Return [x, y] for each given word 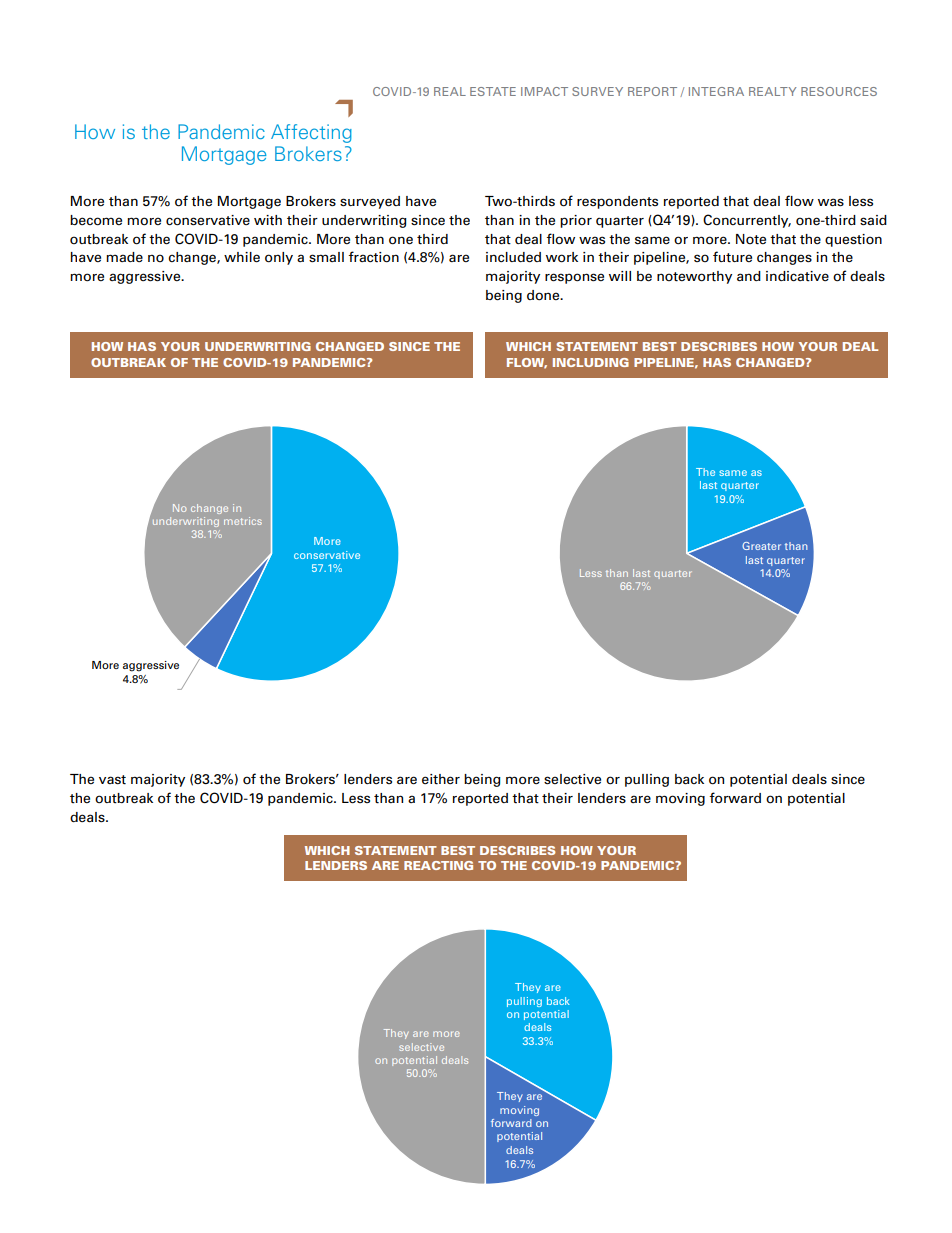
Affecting [311, 133]
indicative [797, 276]
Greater [761, 546]
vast [112, 780]
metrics [243, 521]
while [242, 257]
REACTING [438, 865]
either [441, 779]
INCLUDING [591, 362]
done [544, 295]
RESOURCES [839, 91]
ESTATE [493, 91]
